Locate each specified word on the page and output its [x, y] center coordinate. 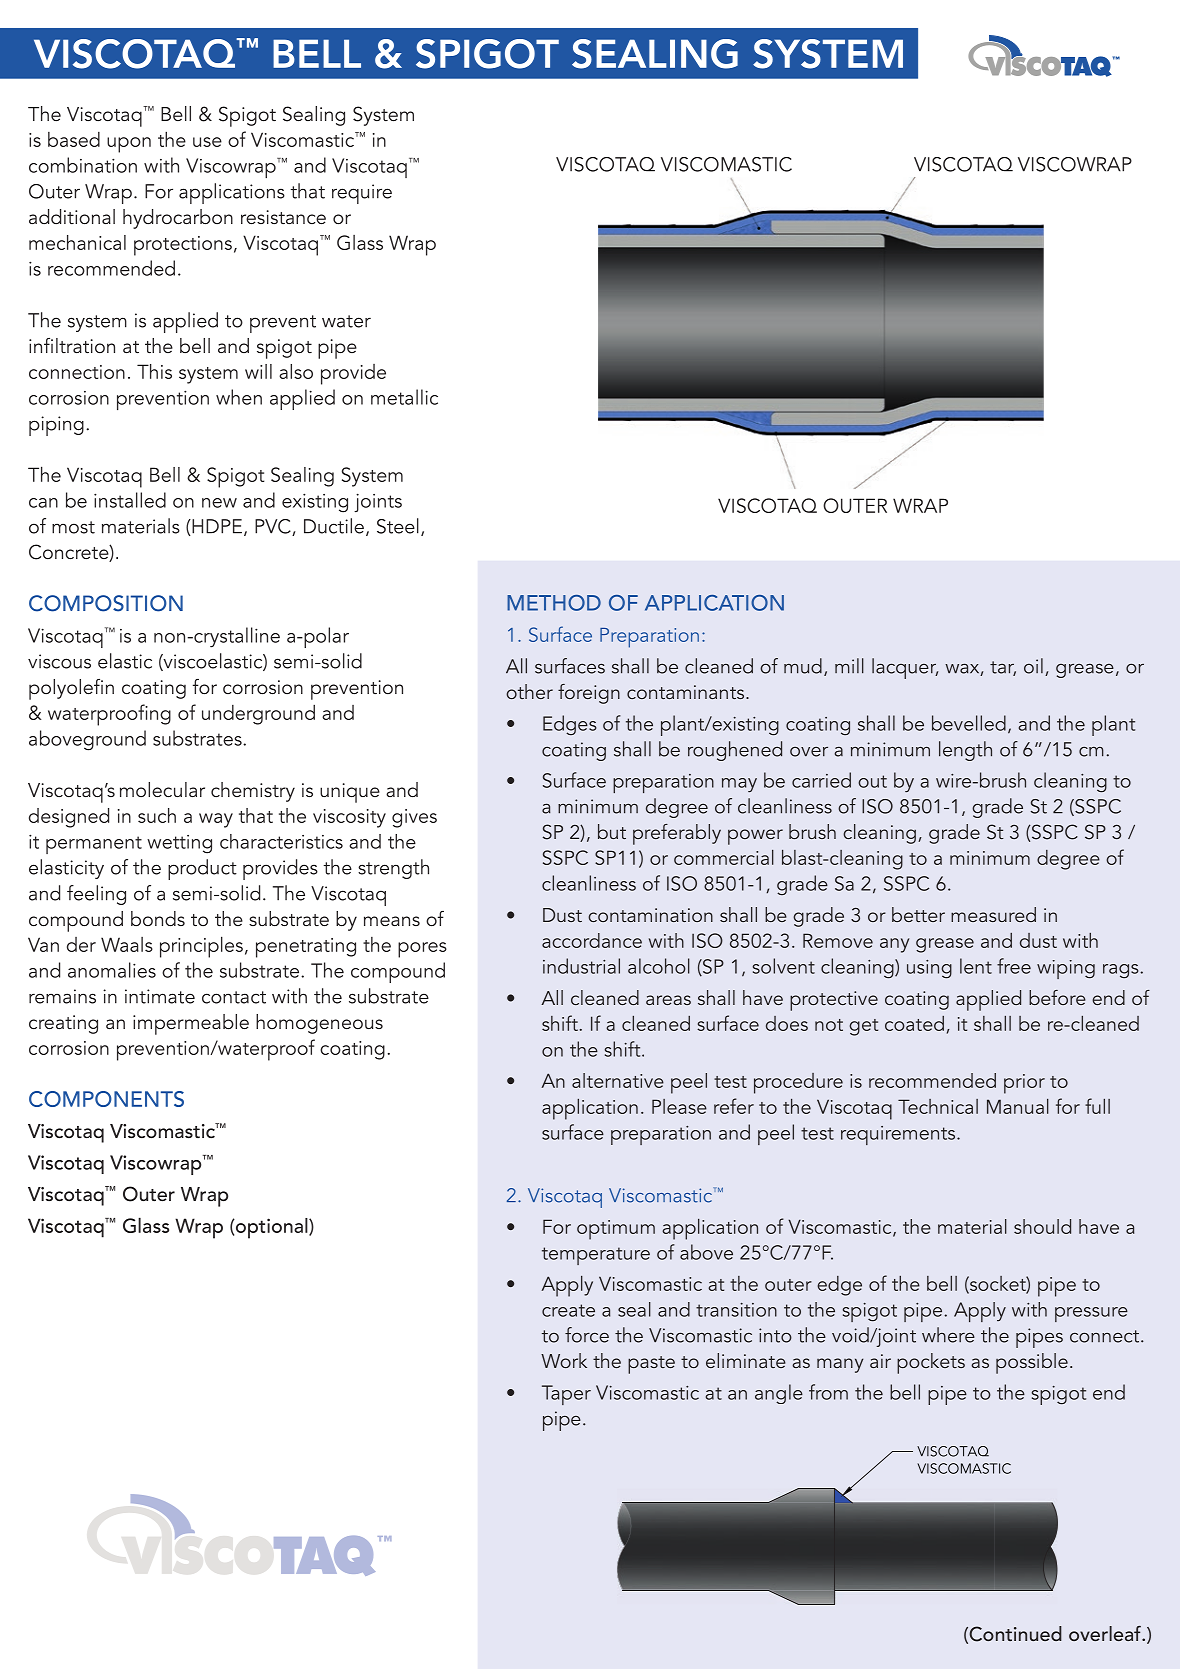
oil [1033, 666]
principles [201, 947]
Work [564, 1360]
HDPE [216, 527]
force [587, 1335]
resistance [283, 217]
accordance [592, 940]
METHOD [554, 603]
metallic [404, 397]
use [207, 142]
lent [976, 966]
